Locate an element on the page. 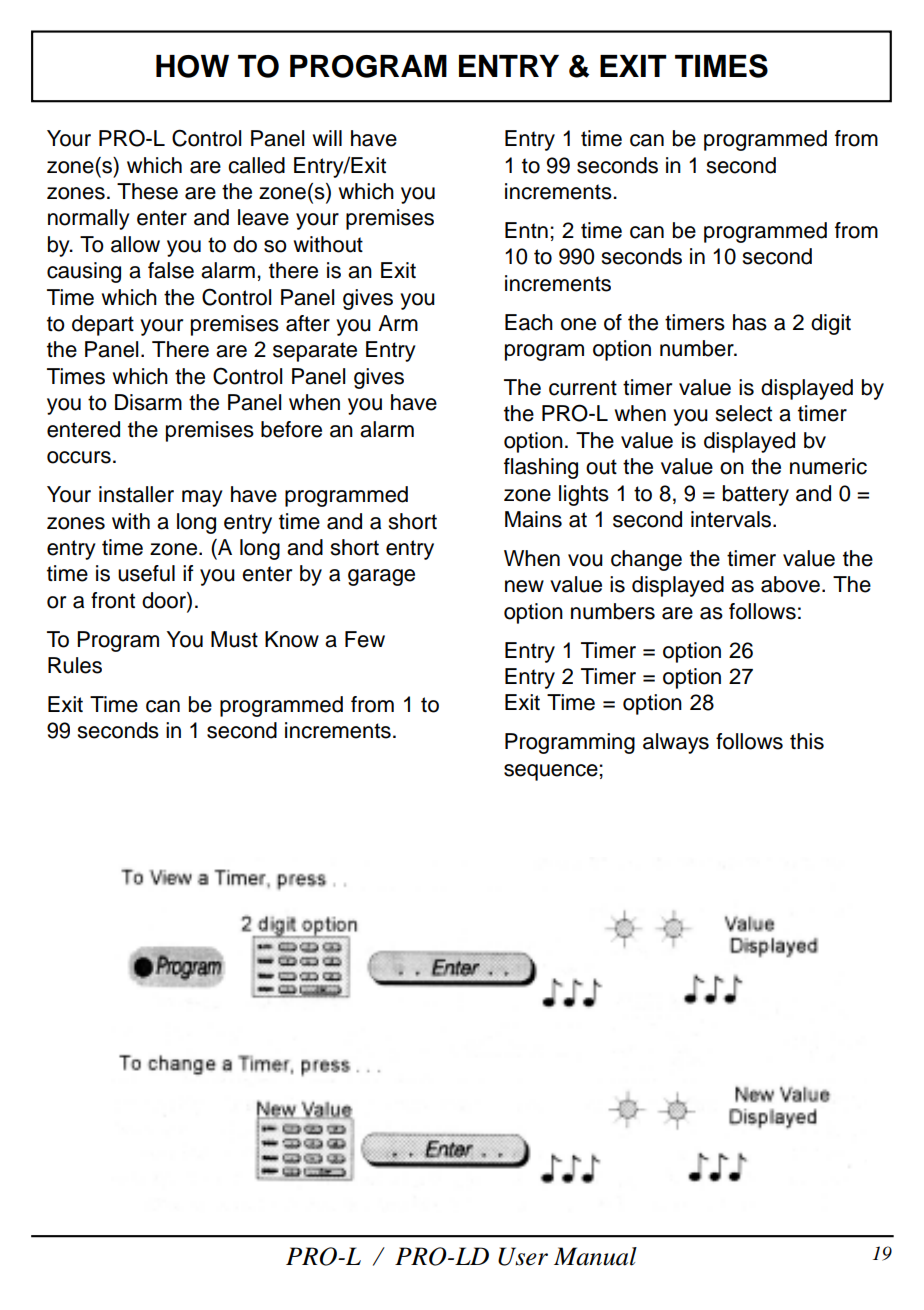 The image size is (924, 1310). will is located at coordinates (327, 138).
